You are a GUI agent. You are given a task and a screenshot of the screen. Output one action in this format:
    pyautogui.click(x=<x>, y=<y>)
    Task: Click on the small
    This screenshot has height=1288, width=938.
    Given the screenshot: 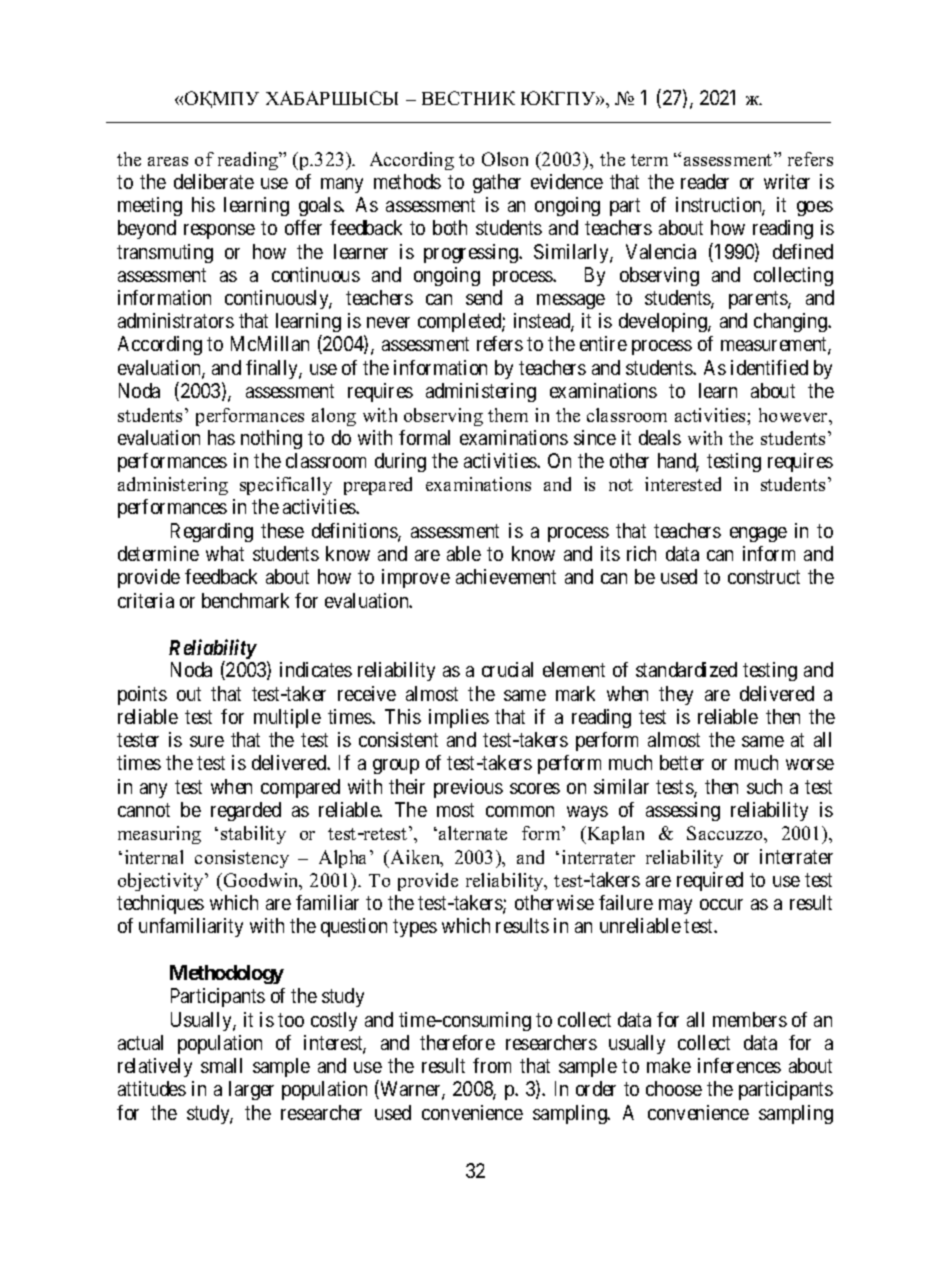 What is the action you would take?
    pyautogui.click(x=221, y=1065)
